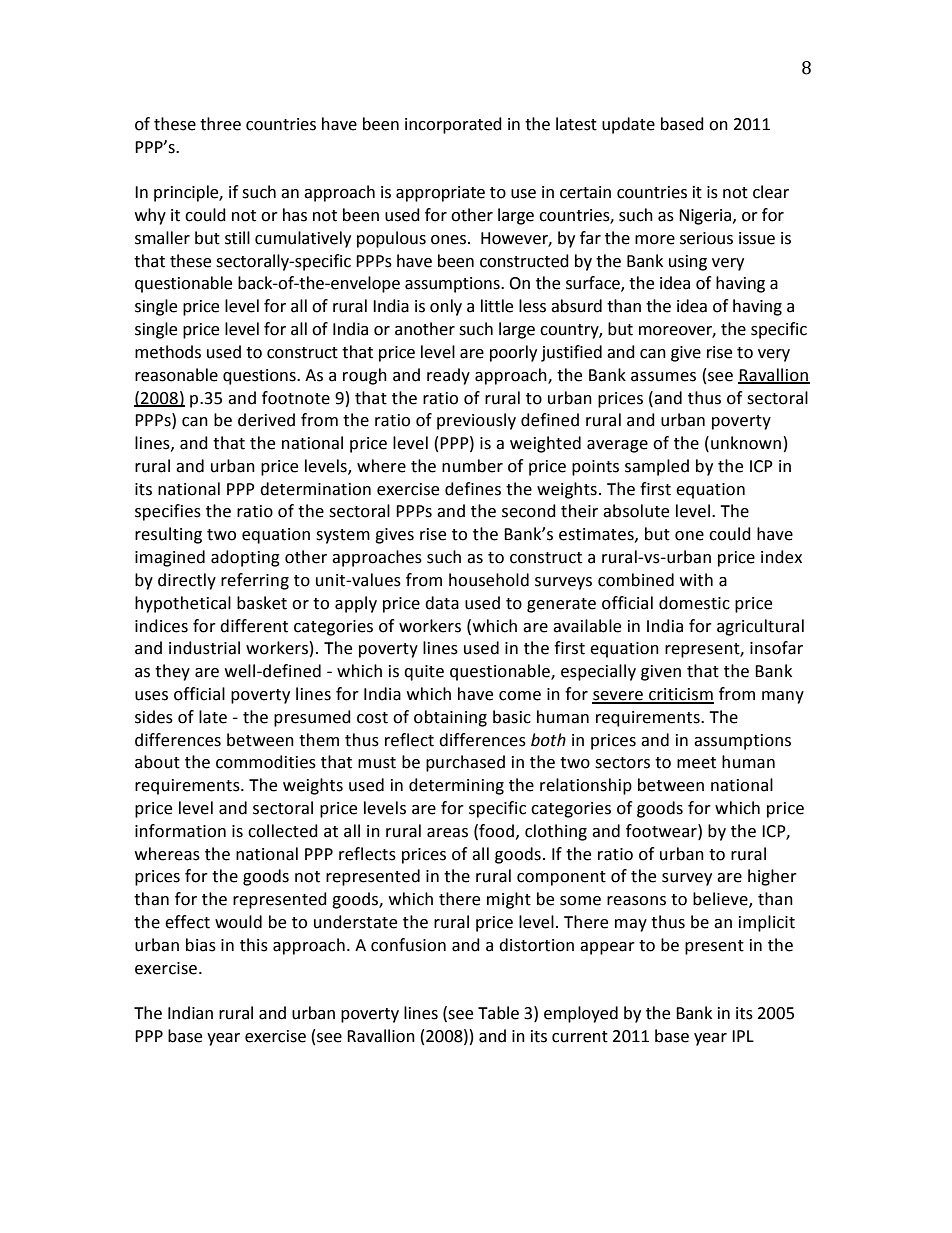 The height and width of the screenshot is (1233, 952). I want to click on unknown, so click(746, 443).
